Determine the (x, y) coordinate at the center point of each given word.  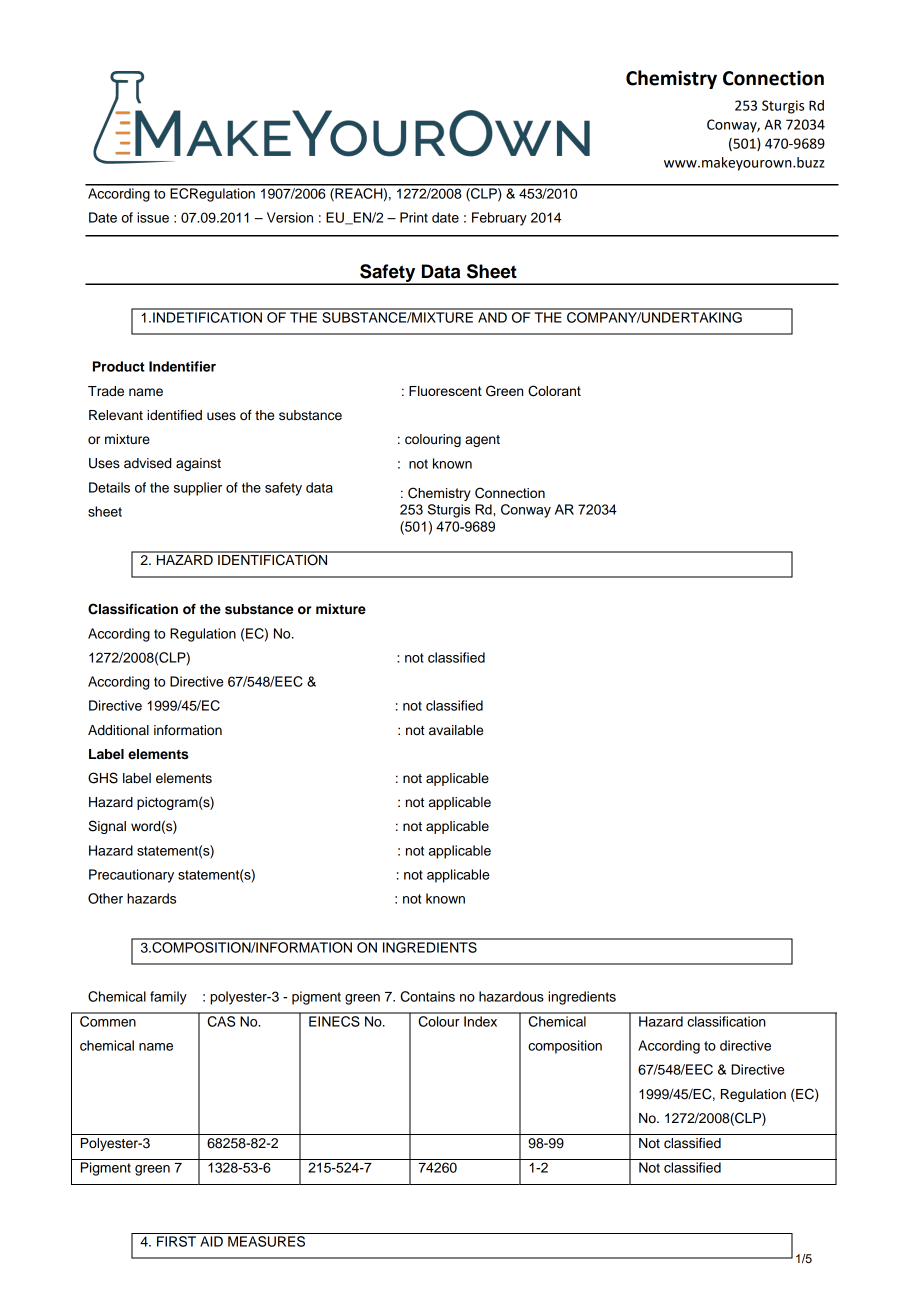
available (456, 730)
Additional (118, 730)
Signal (107, 827)
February (499, 219)
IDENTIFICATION (273, 559)
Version (290, 217)
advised (147, 463)
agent (482, 441)
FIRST (176, 1241)
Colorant (554, 391)
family (168, 998)
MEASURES (266, 1241)
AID (211, 1241)
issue (153, 217)
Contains (427, 996)
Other (105, 898)
